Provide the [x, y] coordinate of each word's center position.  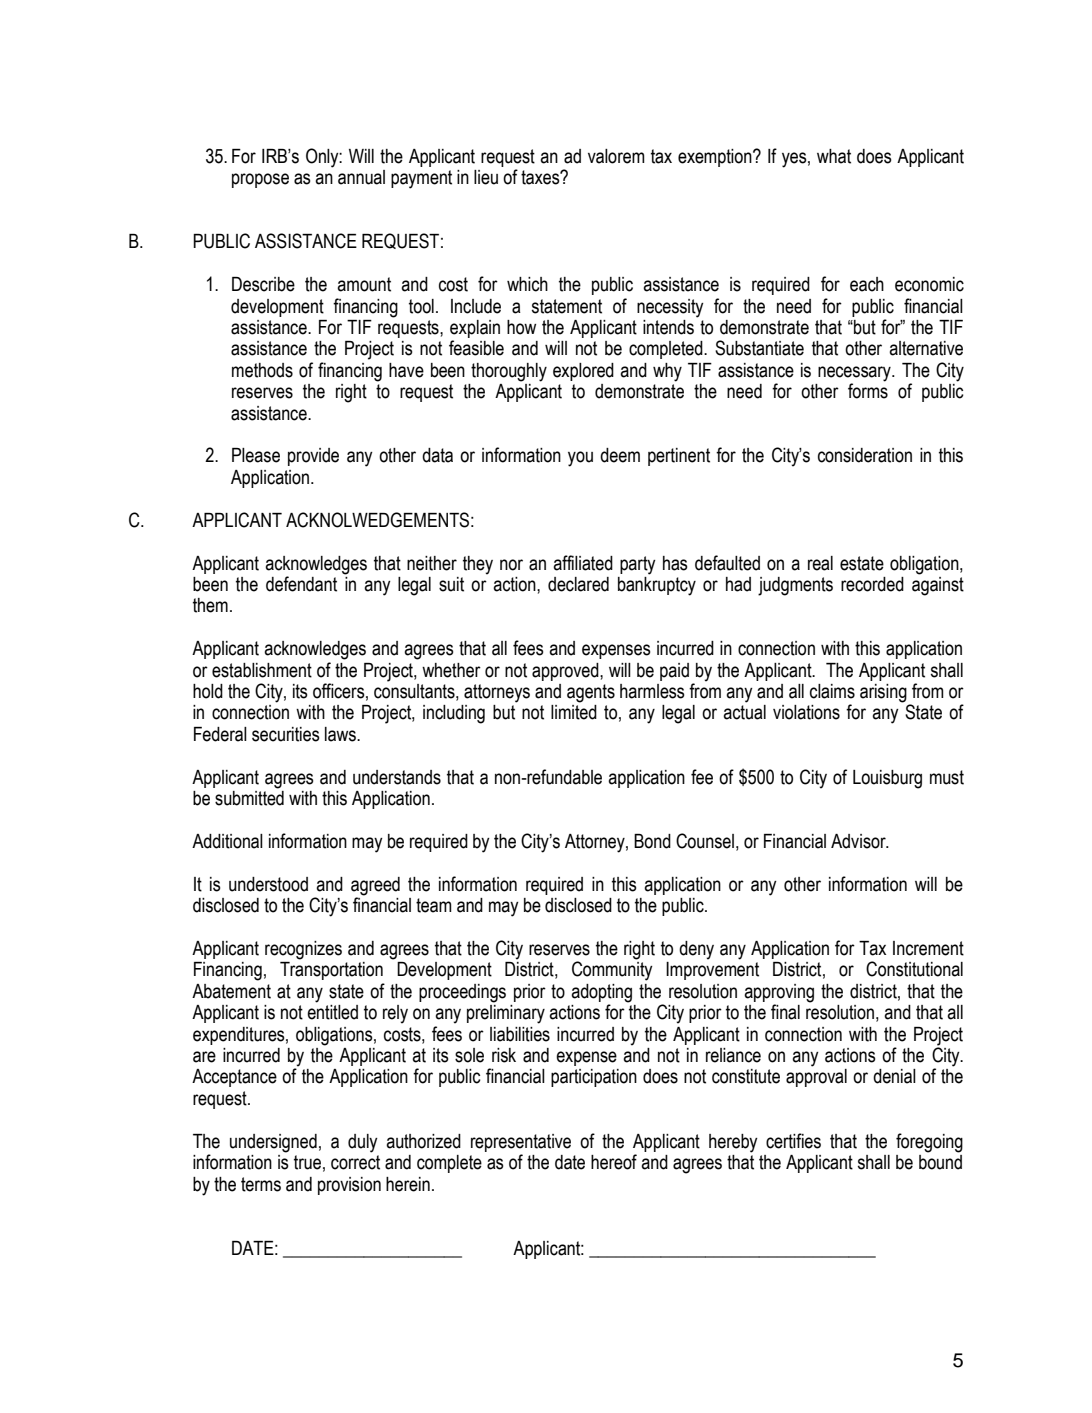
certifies [793, 1141]
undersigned [273, 1143]
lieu [486, 177]
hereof [614, 1162]
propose [260, 180]
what [834, 156]
